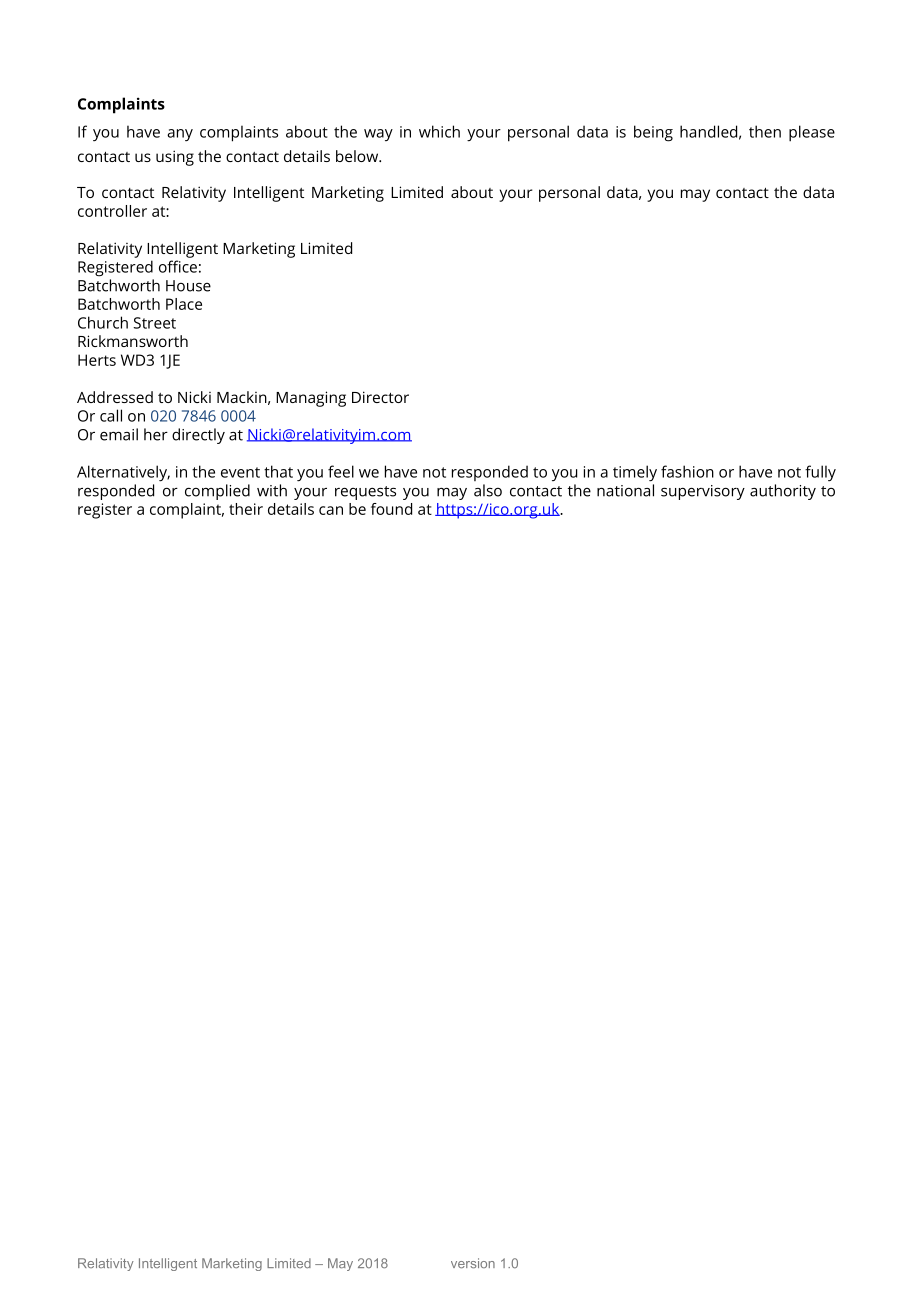 The height and width of the image is (1308, 924). What do you see at coordinates (439, 131) in the image?
I see `which` at bounding box center [439, 131].
